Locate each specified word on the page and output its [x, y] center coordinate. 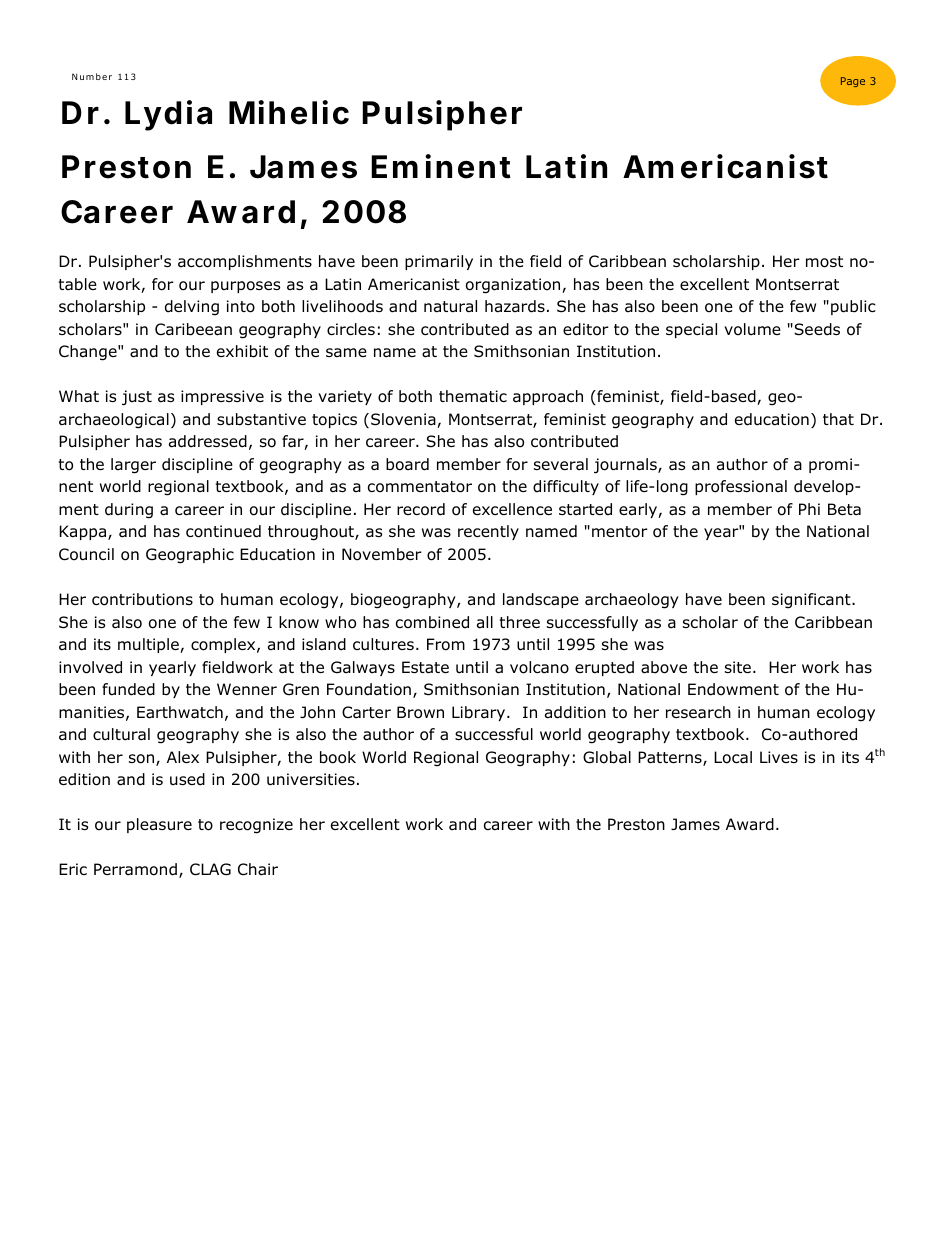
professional [741, 487]
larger [133, 466]
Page [853, 82]
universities [311, 779]
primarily [439, 262]
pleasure [159, 825]
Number [92, 76]
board [407, 464]
